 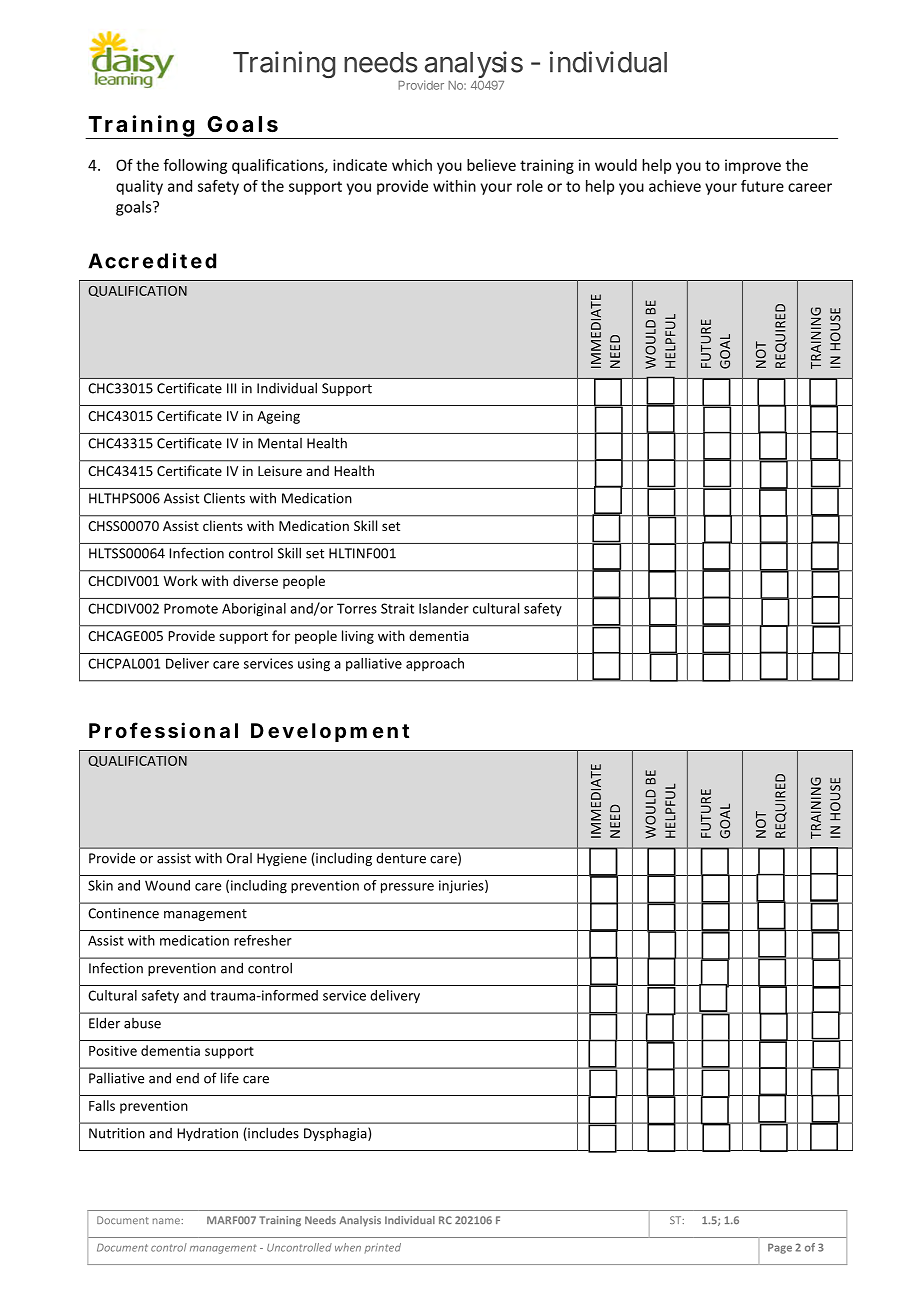 What do you see at coordinates (435, 664) in the image?
I see `approach` at bounding box center [435, 664].
